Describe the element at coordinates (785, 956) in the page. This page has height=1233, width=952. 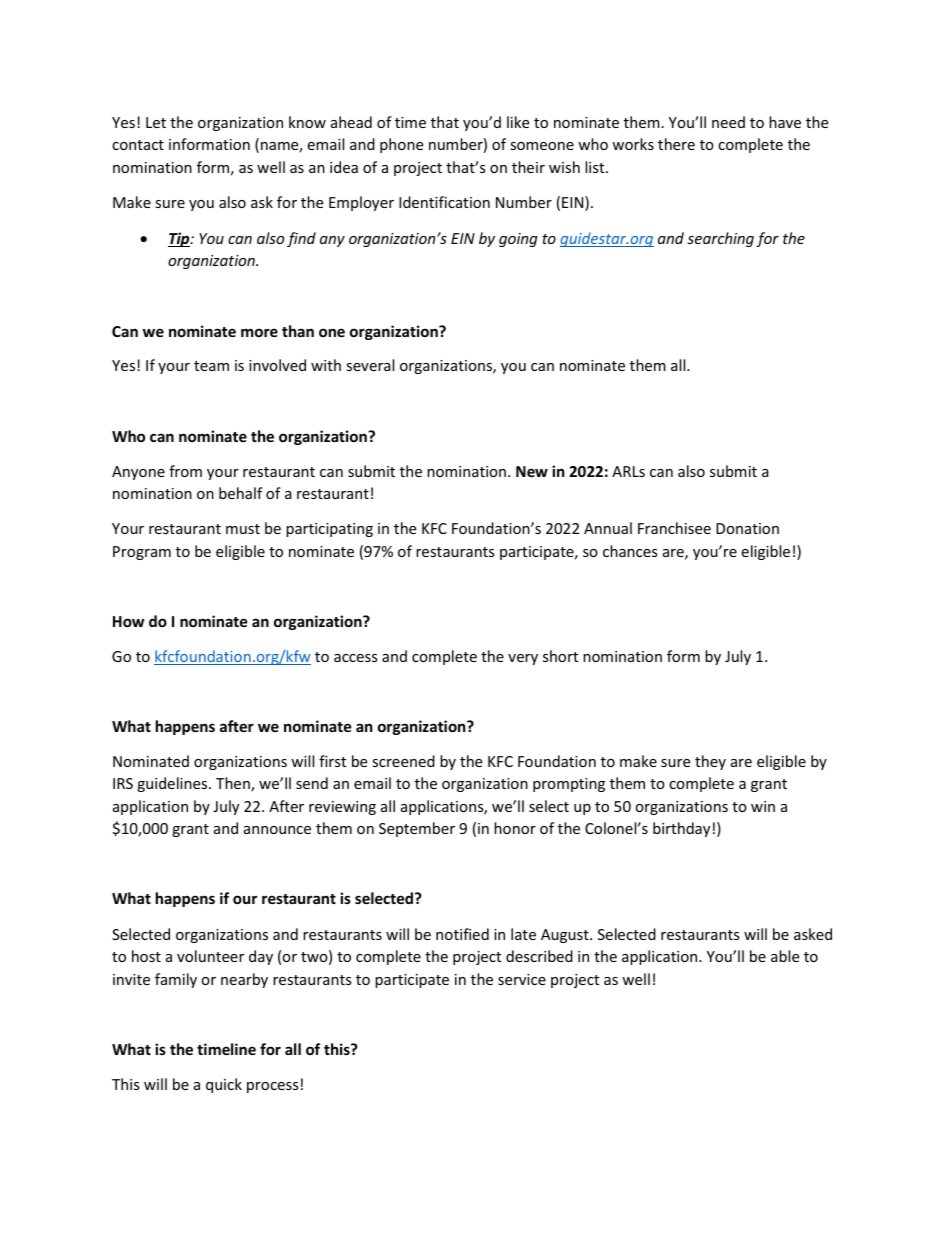
I see `able` at that location.
